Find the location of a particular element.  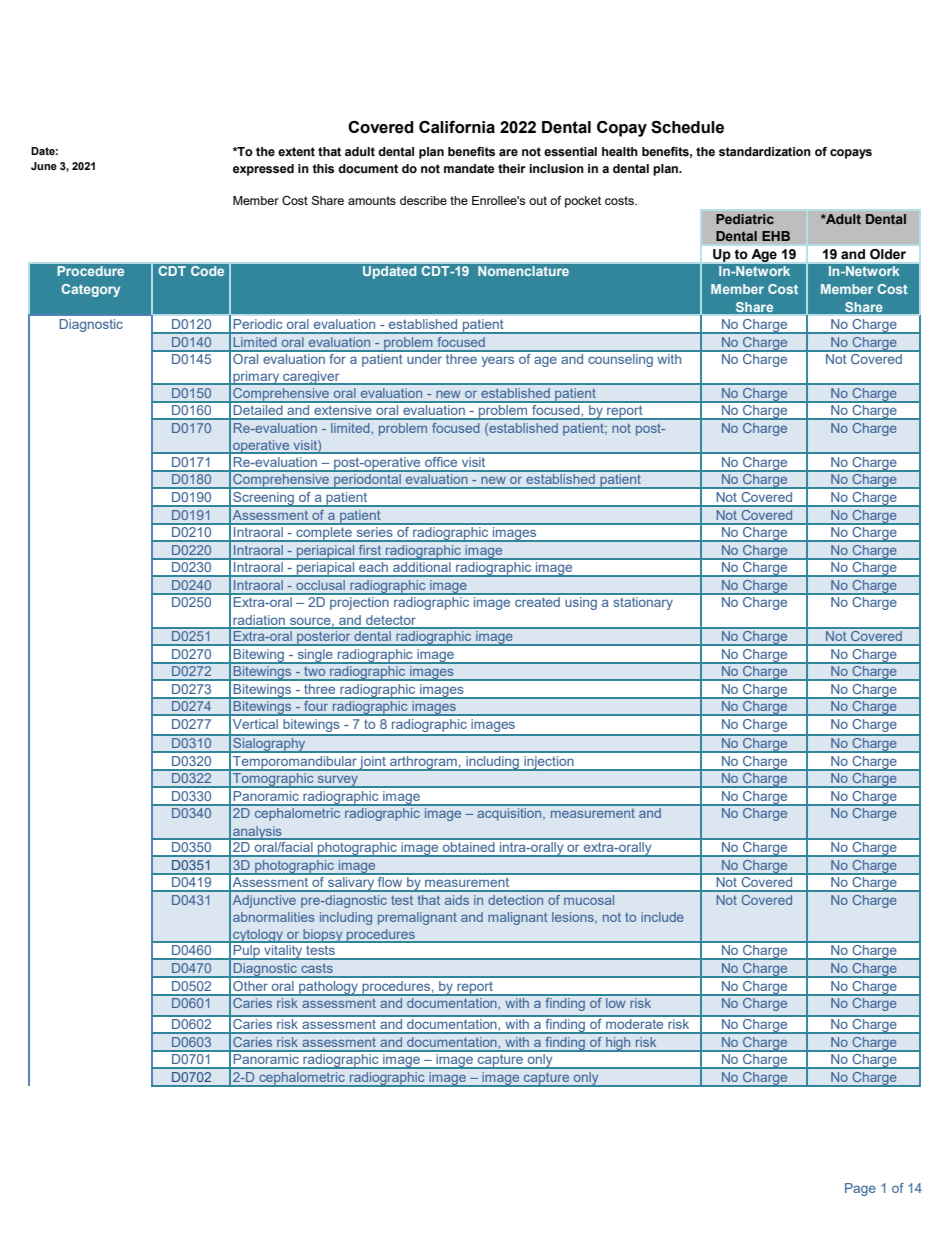

standardization is located at coordinates (765, 151).
